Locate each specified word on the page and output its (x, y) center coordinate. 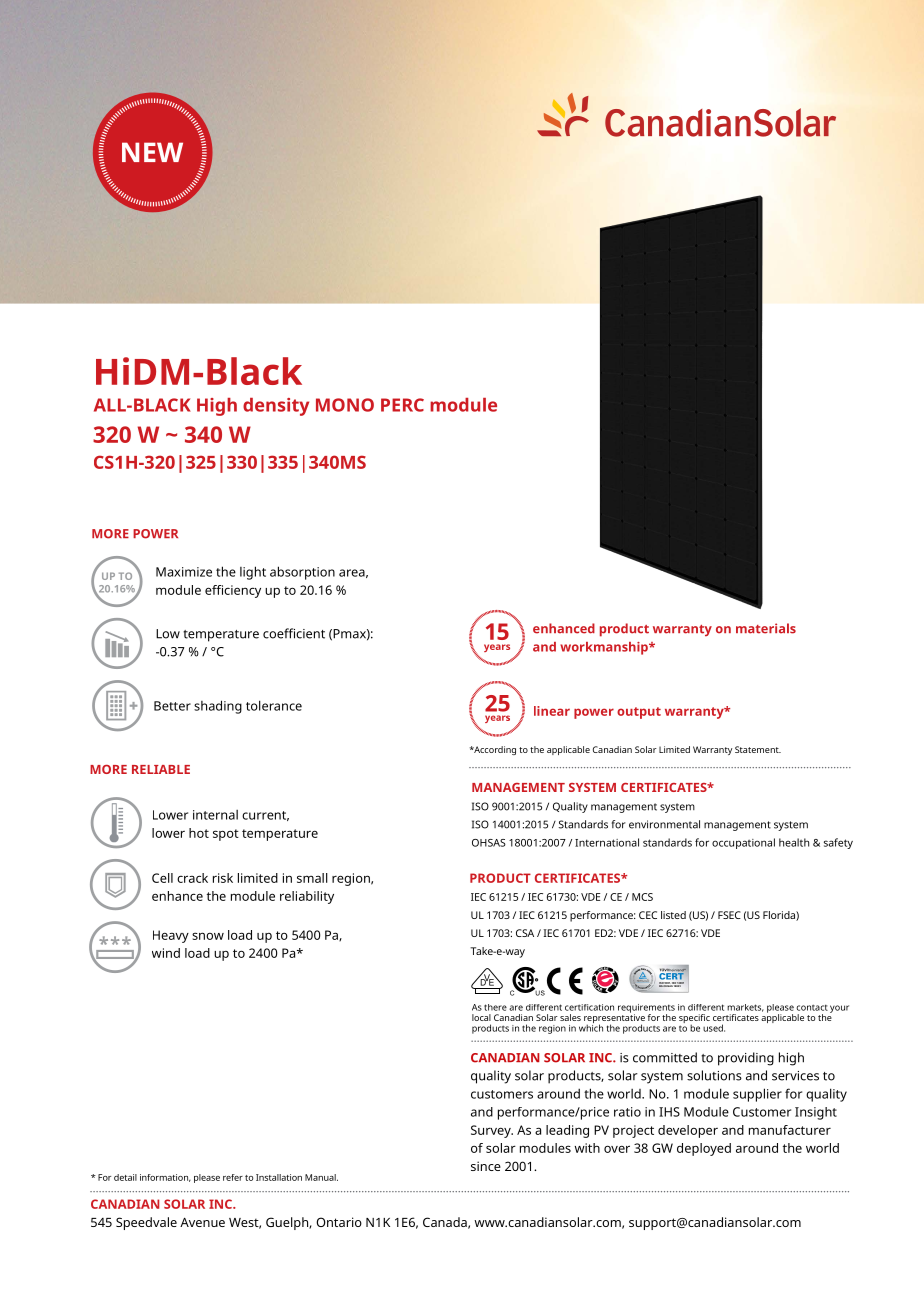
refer (233, 1177)
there (495, 1007)
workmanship (605, 648)
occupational (743, 843)
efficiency (233, 591)
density (276, 407)
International (607, 842)
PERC (402, 405)
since (486, 1166)
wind (166, 953)
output (639, 713)
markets (745, 1008)
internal (215, 815)
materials (766, 628)
